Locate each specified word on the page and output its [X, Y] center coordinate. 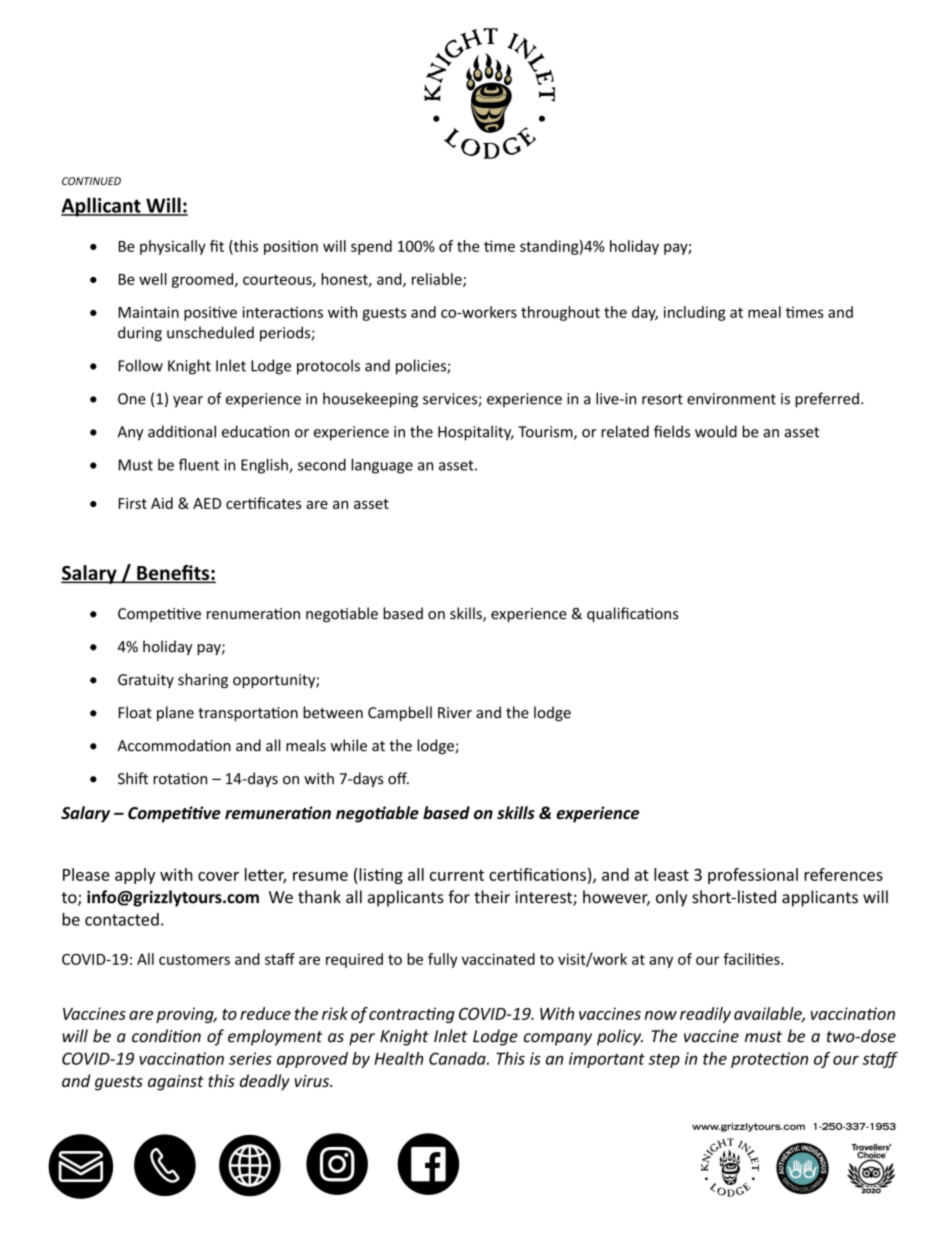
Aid [162, 503]
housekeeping [370, 400]
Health [398, 1058]
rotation [180, 779]
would [716, 431]
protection [769, 1060]
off [398, 778]
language [382, 466]
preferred [827, 400]
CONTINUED [91, 181]
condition [166, 1036]
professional [753, 876]
